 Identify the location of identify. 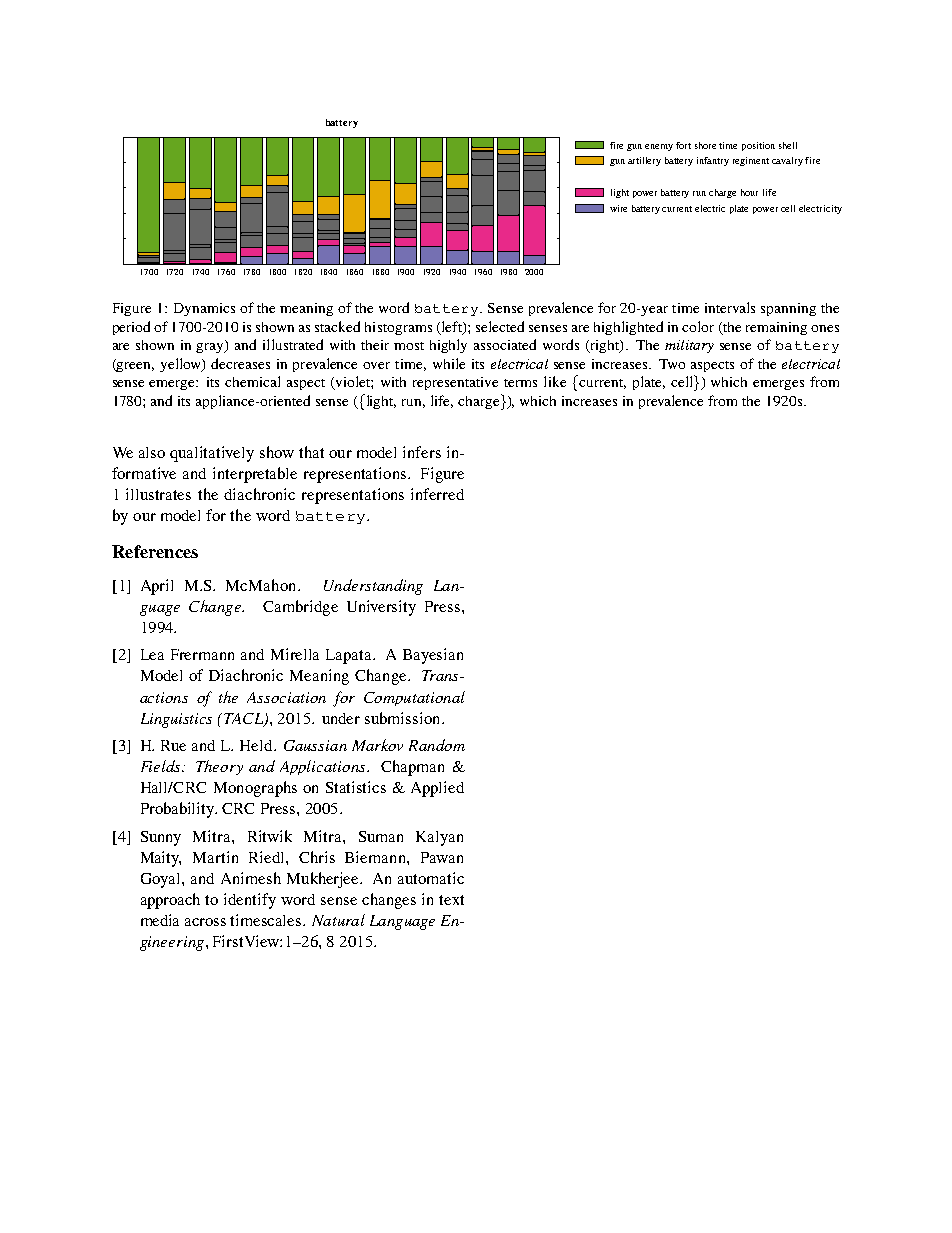
(250, 901).
